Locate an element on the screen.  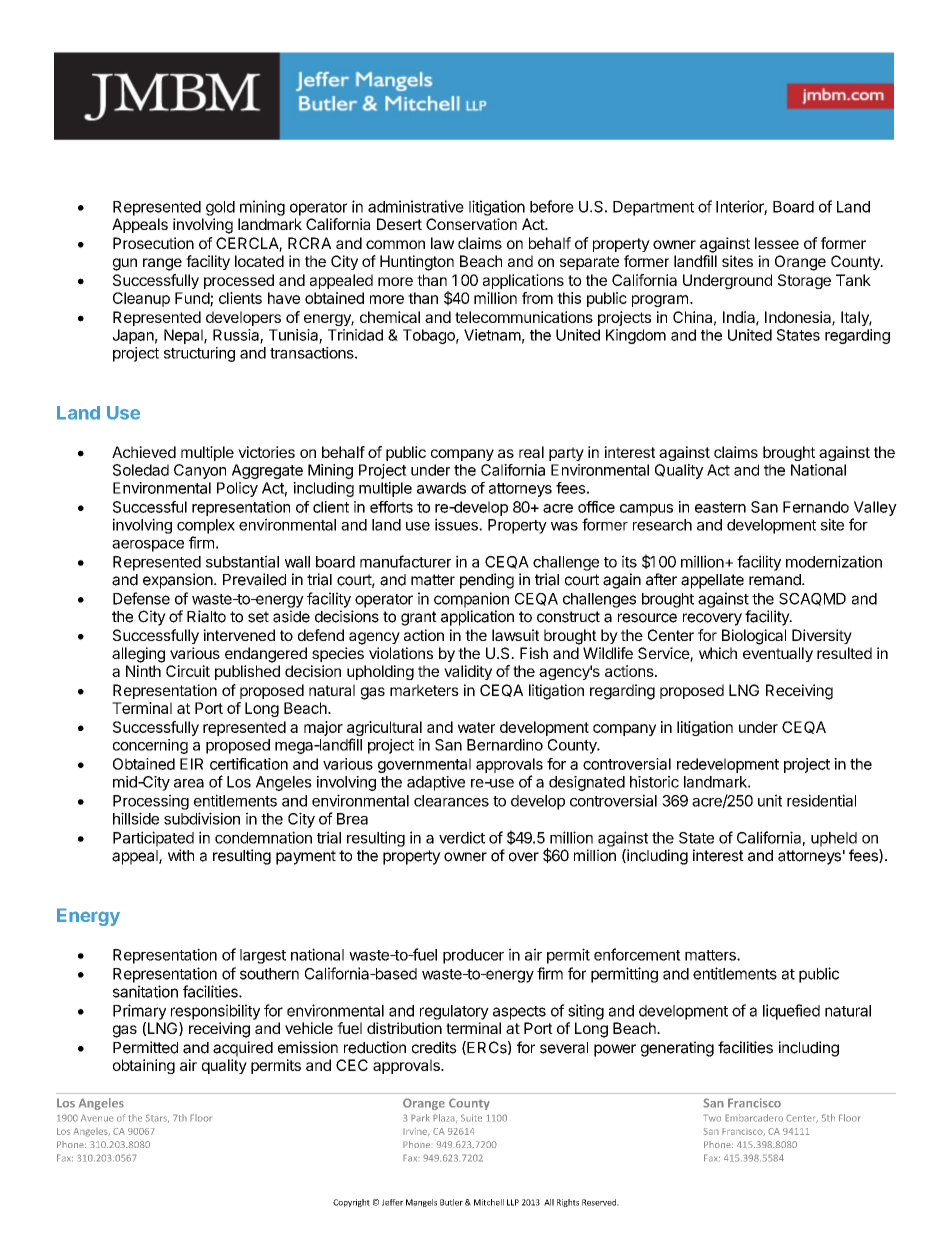
Avenue is located at coordinates (97, 1118).
